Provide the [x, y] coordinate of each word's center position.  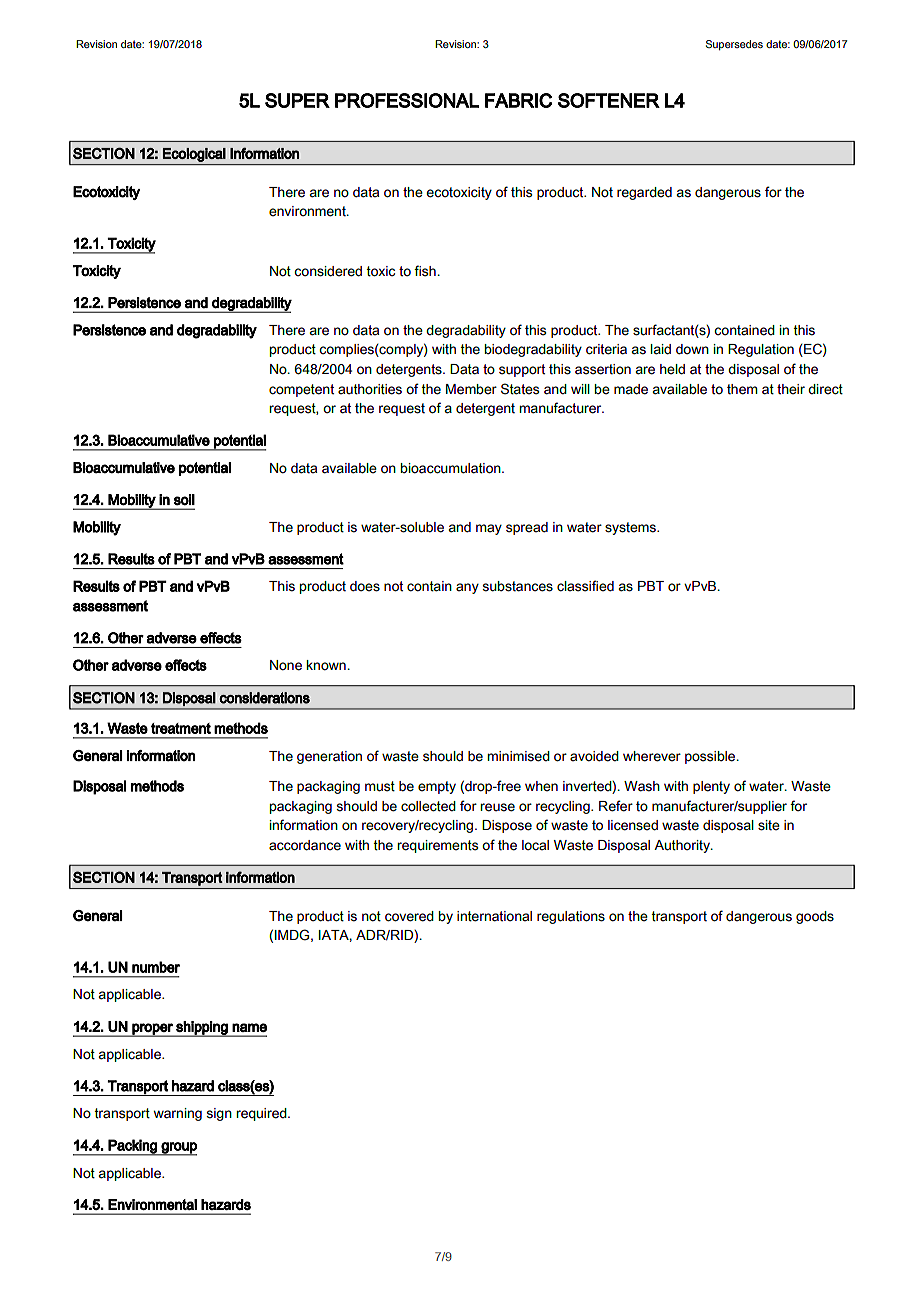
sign [219, 1114]
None [286, 665]
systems [631, 528]
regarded [644, 193]
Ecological [194, 155]
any [467, 588]
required [262, 1114]
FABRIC [518, 100]
